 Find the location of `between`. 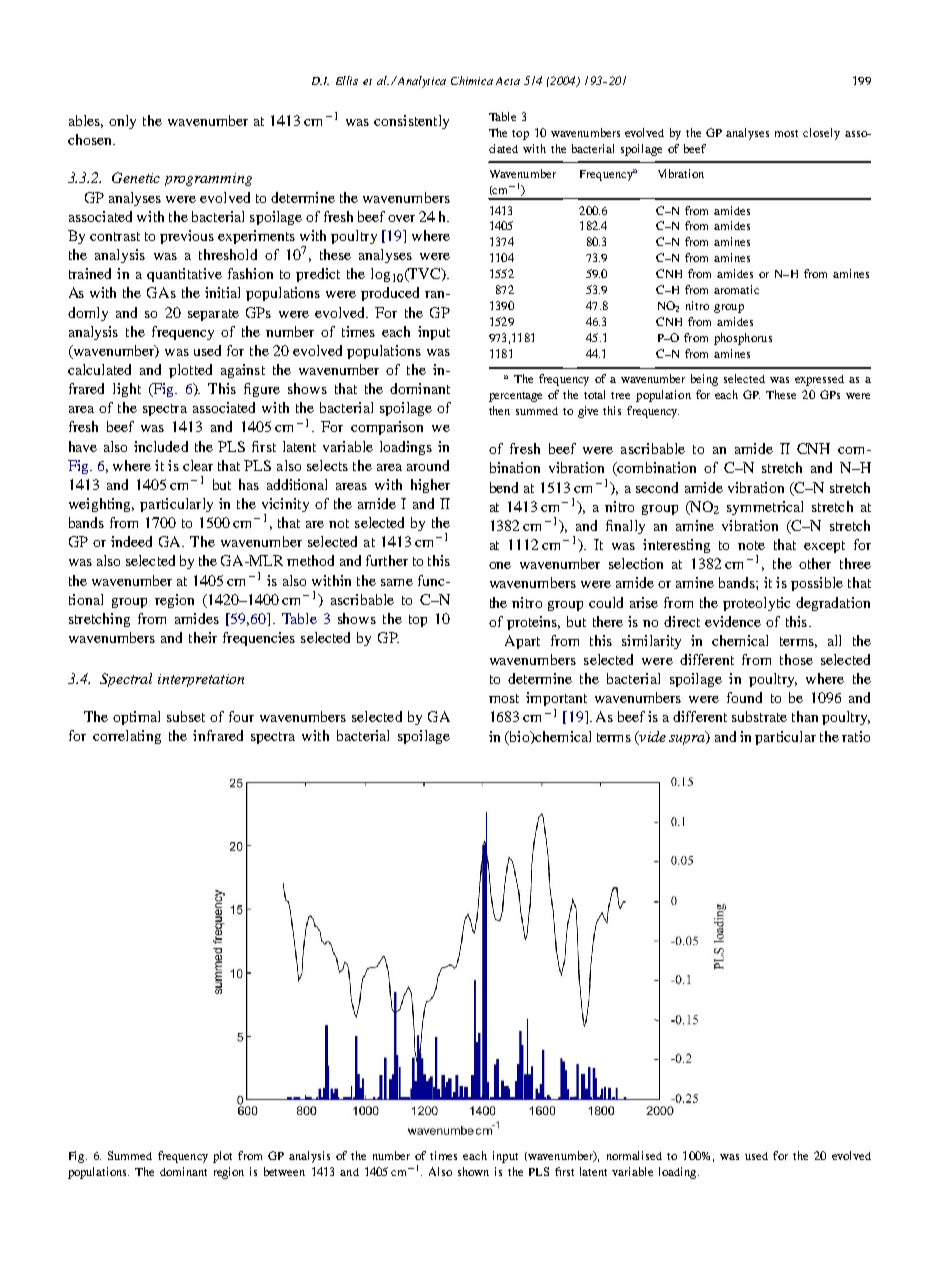

between is located at coordinates (284, 1171).
